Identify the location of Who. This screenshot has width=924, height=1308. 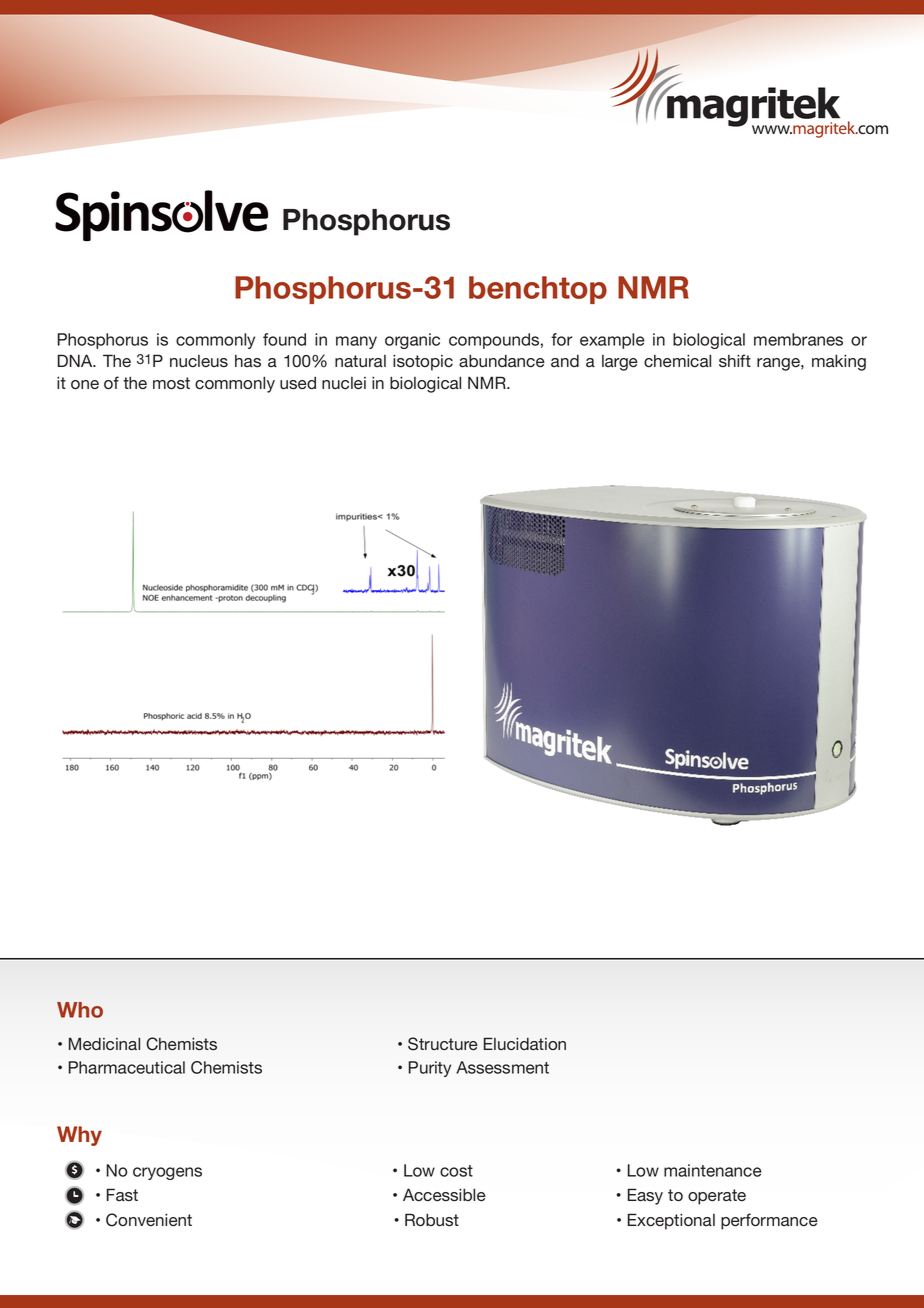
(80, 1010).
